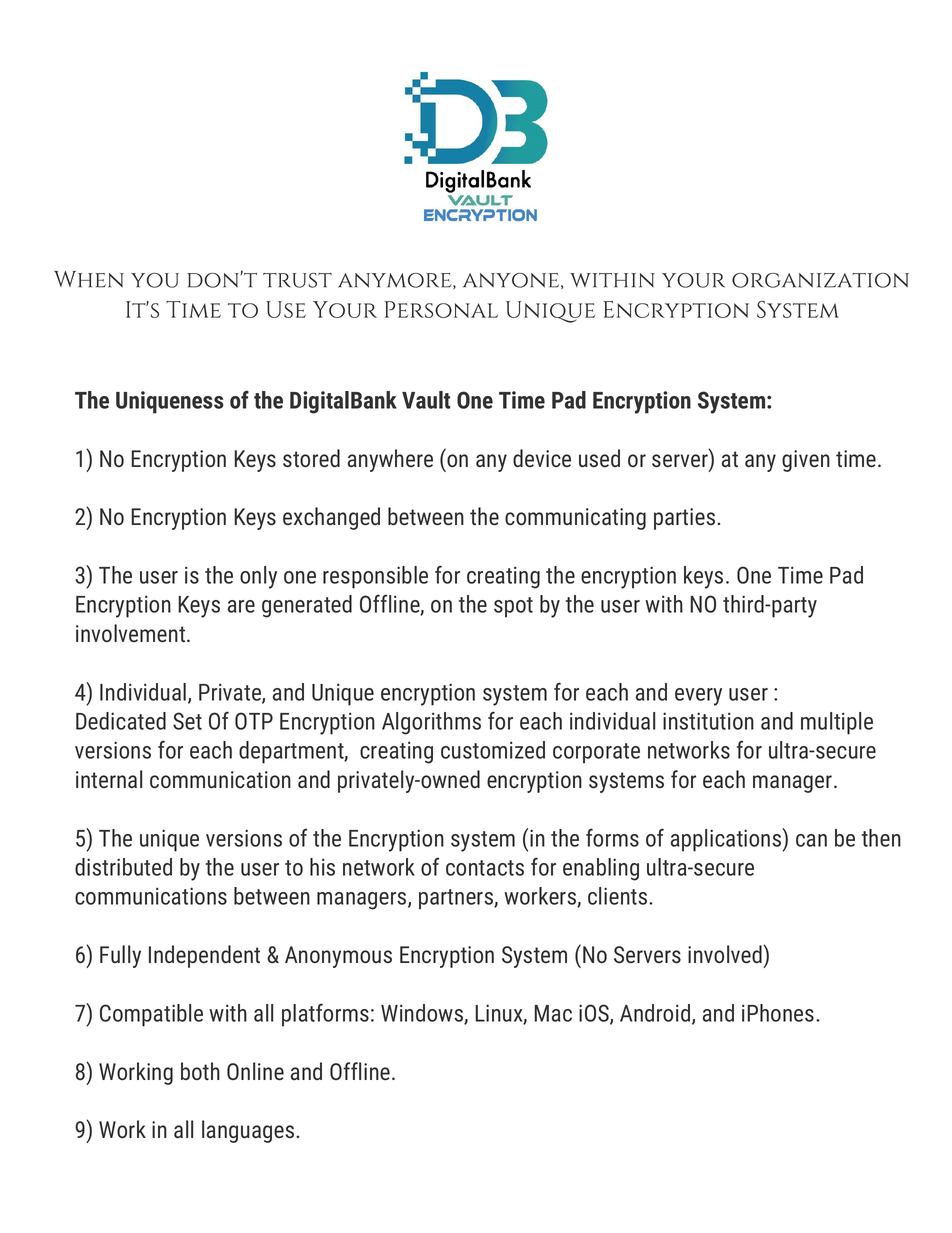 The image size is (952, 1233). I want to click on When, so click(89, 279).
